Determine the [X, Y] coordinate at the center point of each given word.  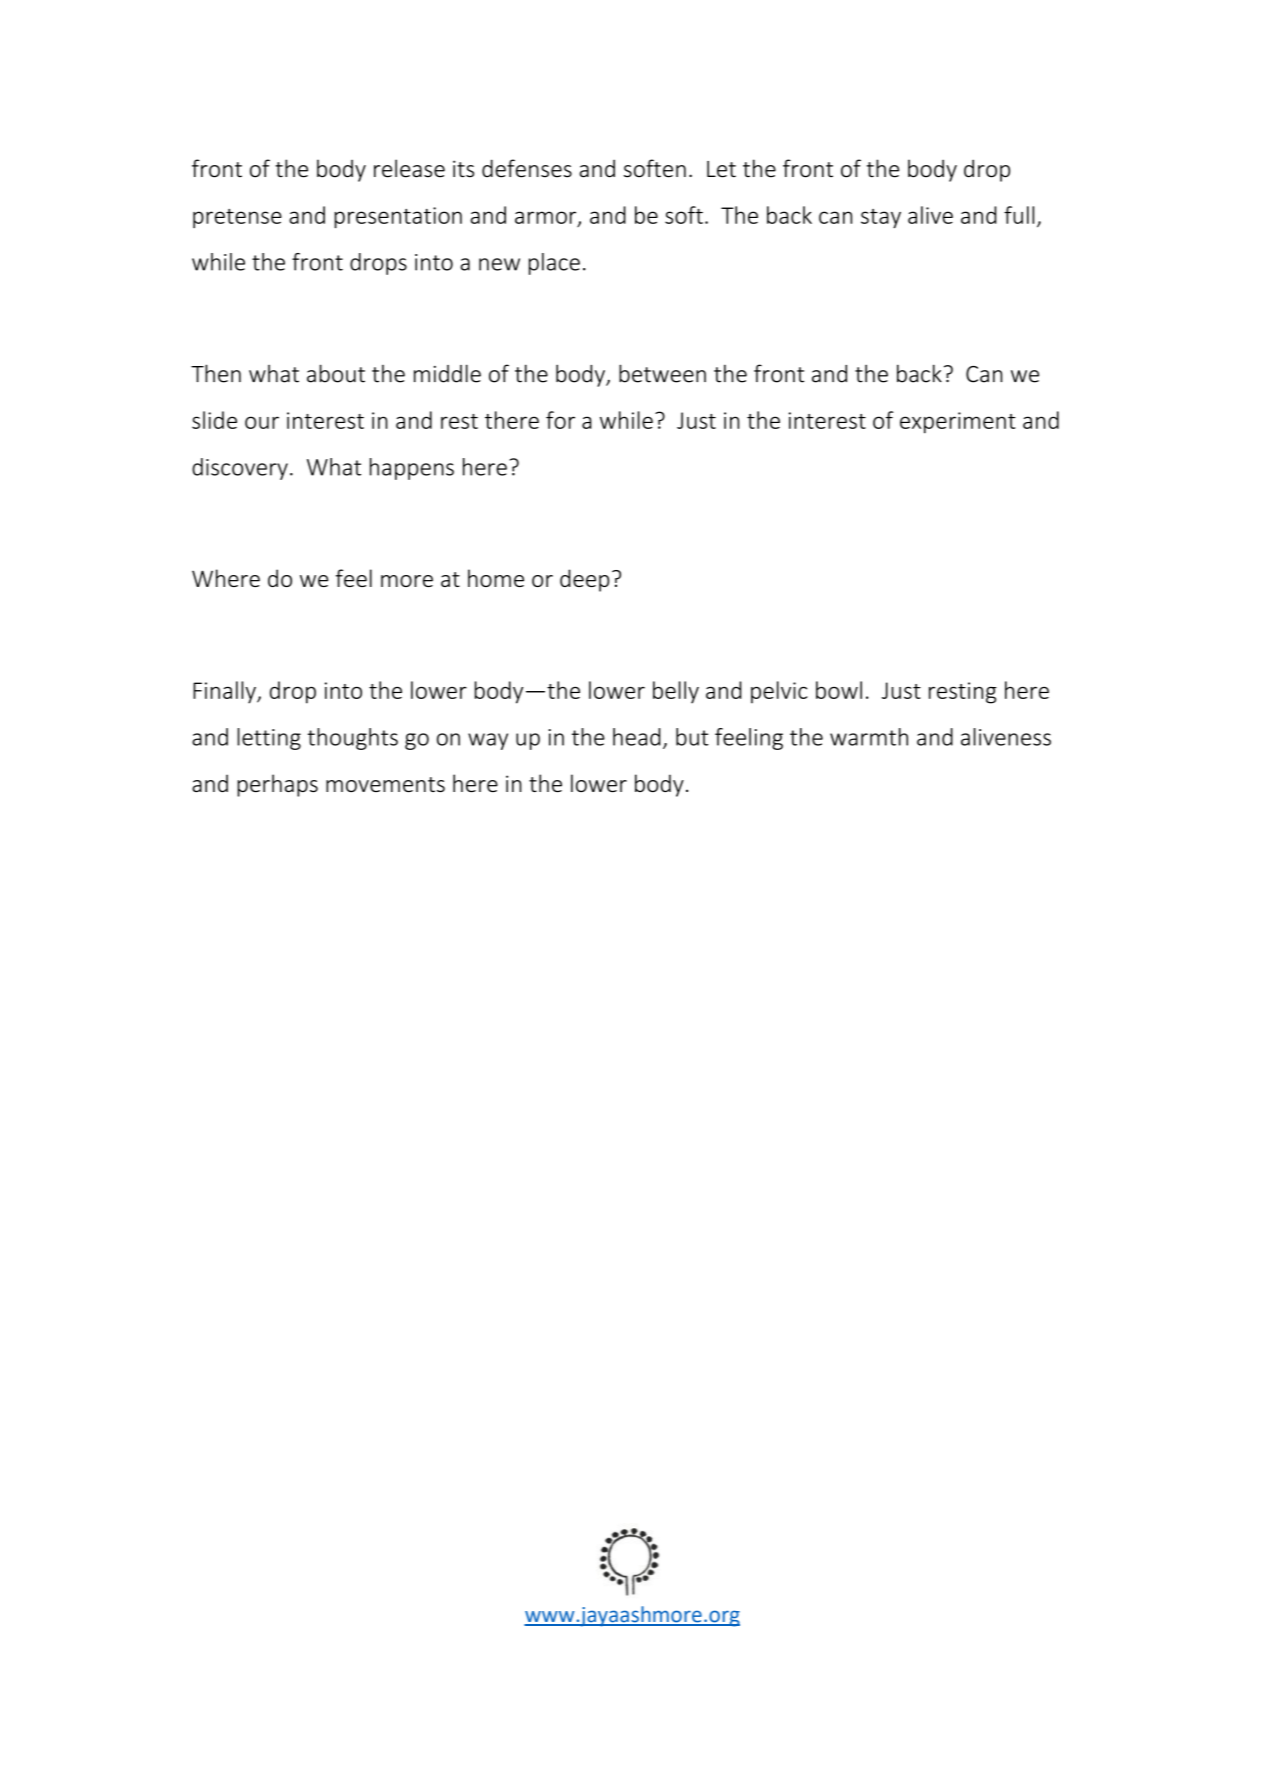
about [336, 373]
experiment [958, 423]
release [409, 168]
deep [584, 580]
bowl [839, 690]
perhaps [277, 785]
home [496, 578]
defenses [527, 168]
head [637, 737]
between [662, 373]
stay [881, 218]
